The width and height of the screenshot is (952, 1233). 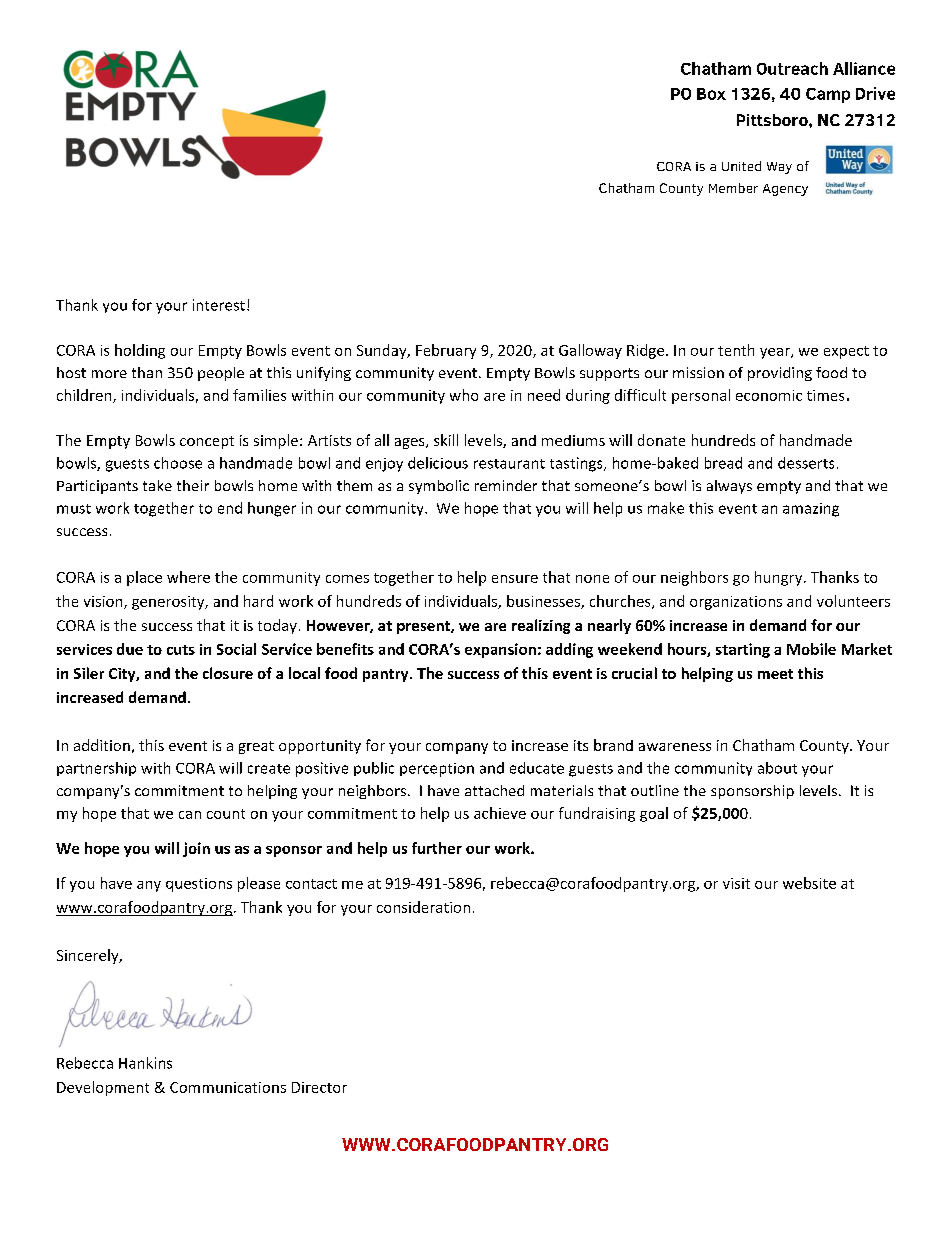 I want to click on Box, so click(x=711, y=94).
